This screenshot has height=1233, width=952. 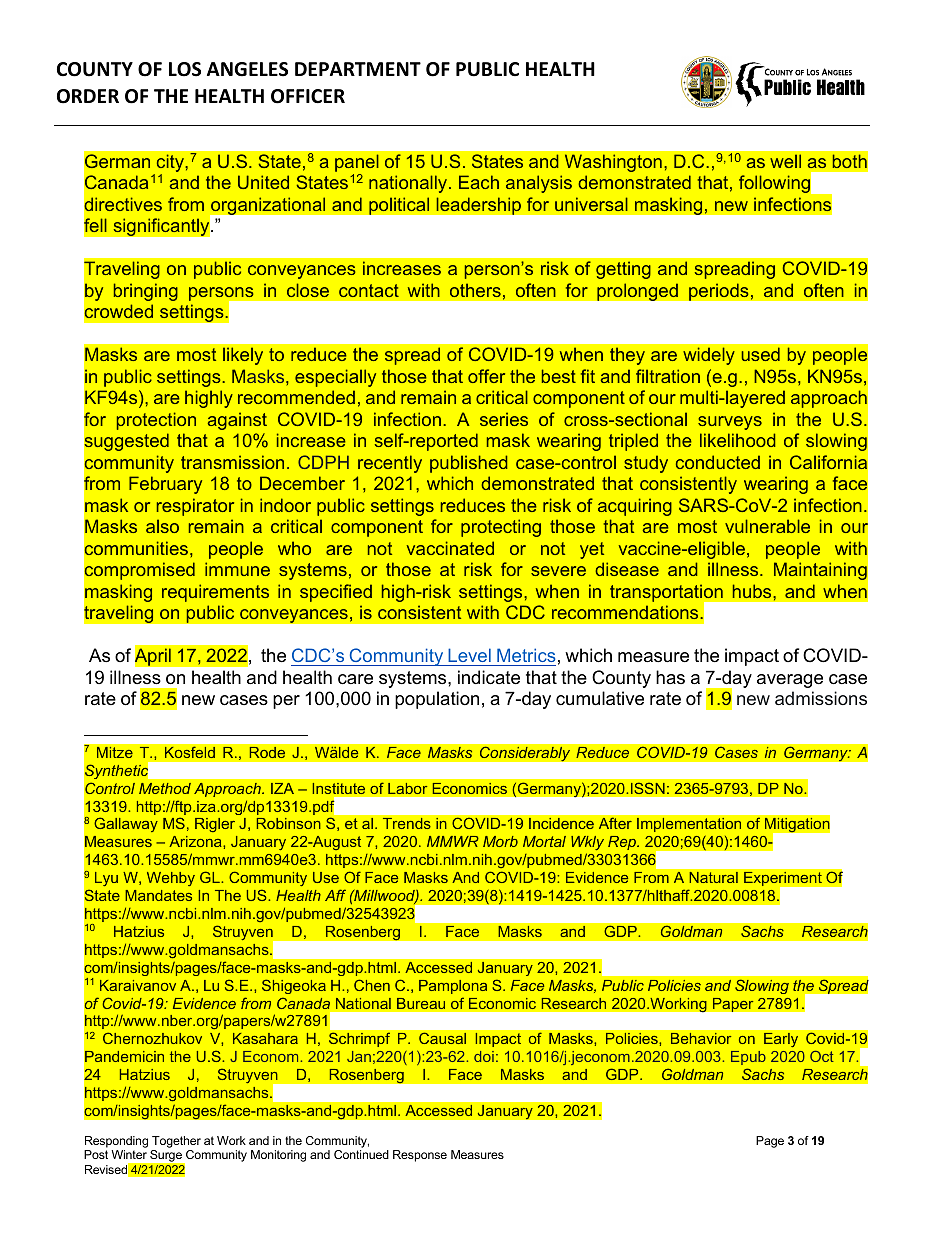 I want to click on periods, so click(x=720, y=292).
